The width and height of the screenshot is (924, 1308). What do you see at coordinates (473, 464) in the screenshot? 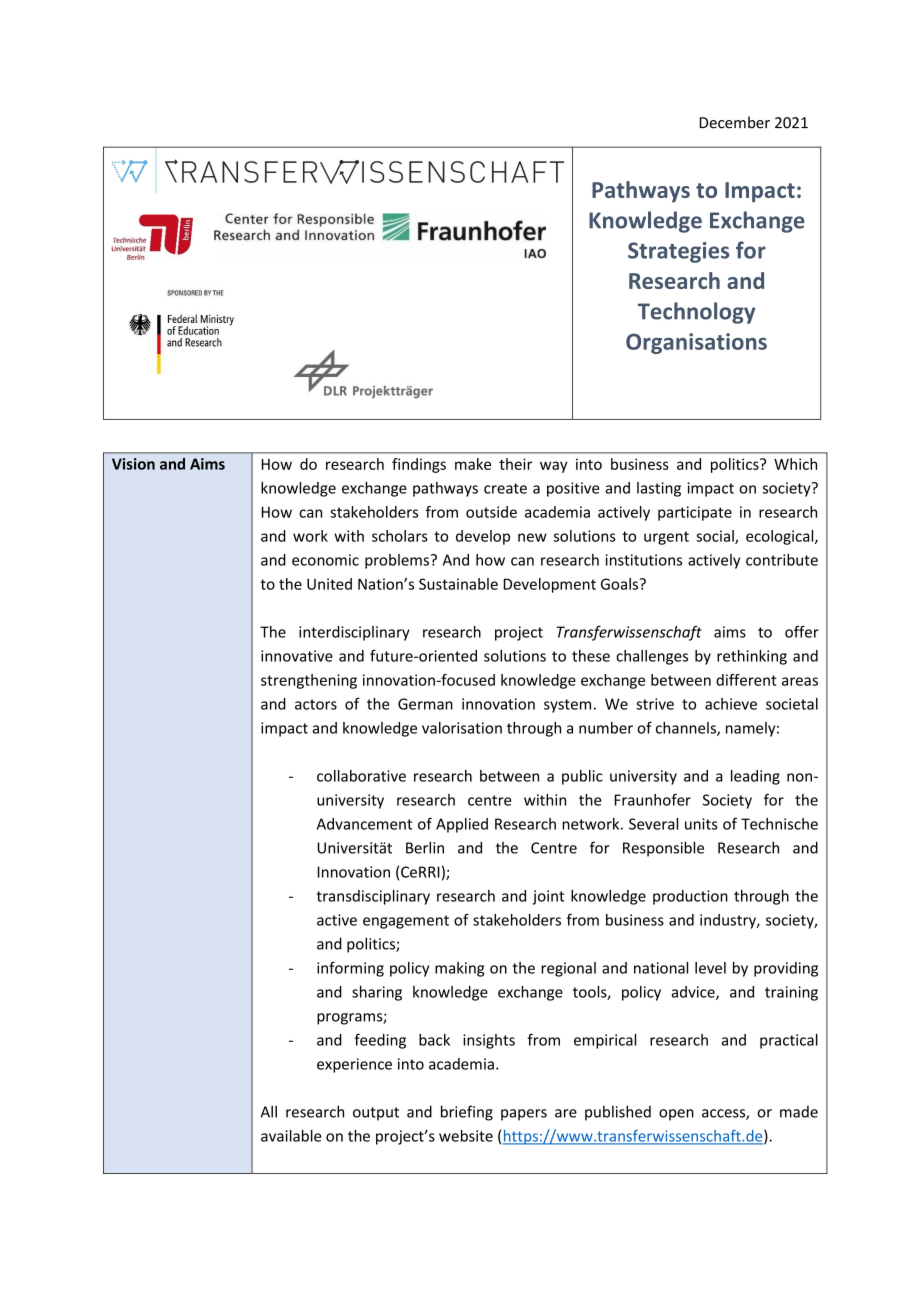
I see `make` at bounding box center [473, 464].
